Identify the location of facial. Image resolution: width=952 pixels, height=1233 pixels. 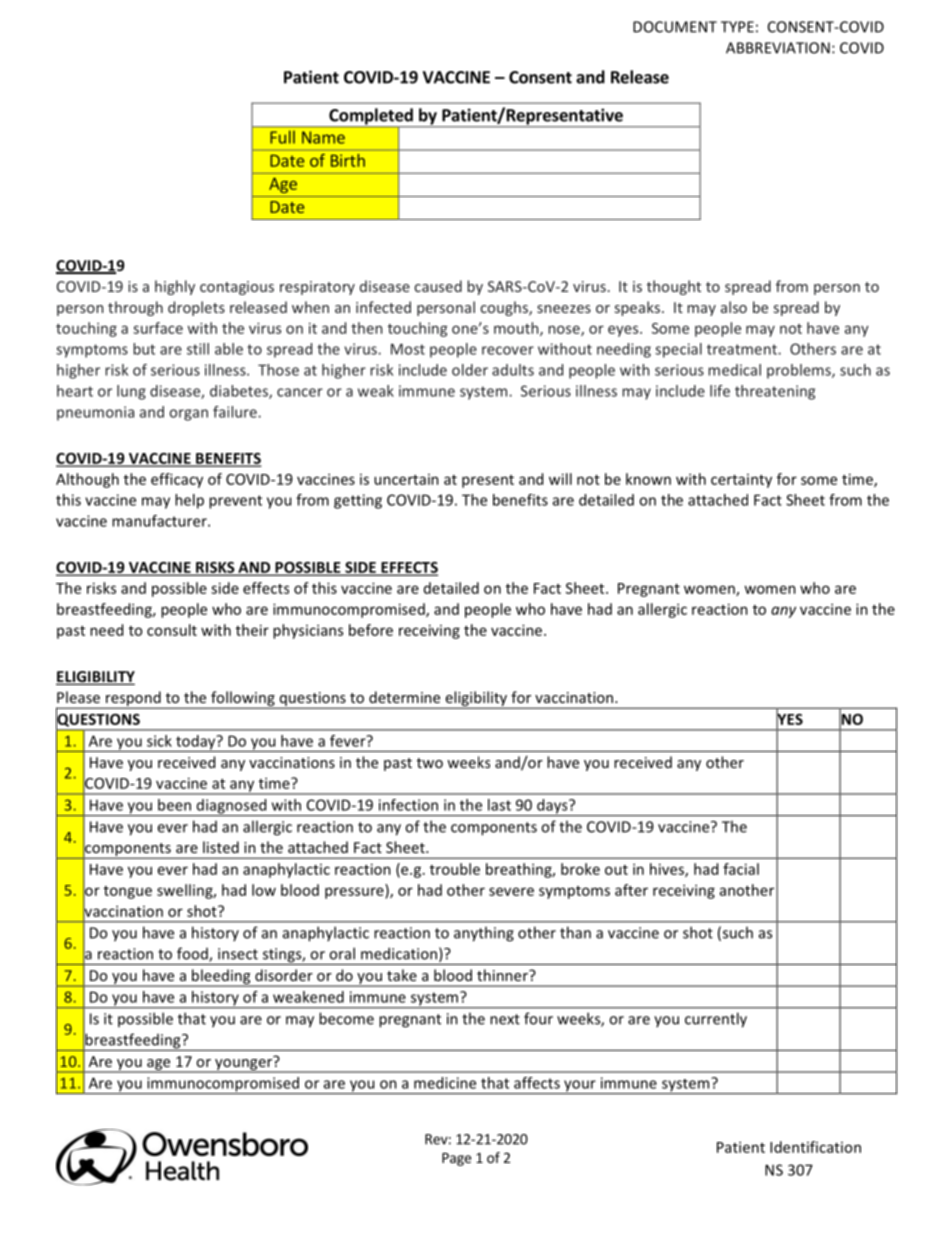
(741, 869).
